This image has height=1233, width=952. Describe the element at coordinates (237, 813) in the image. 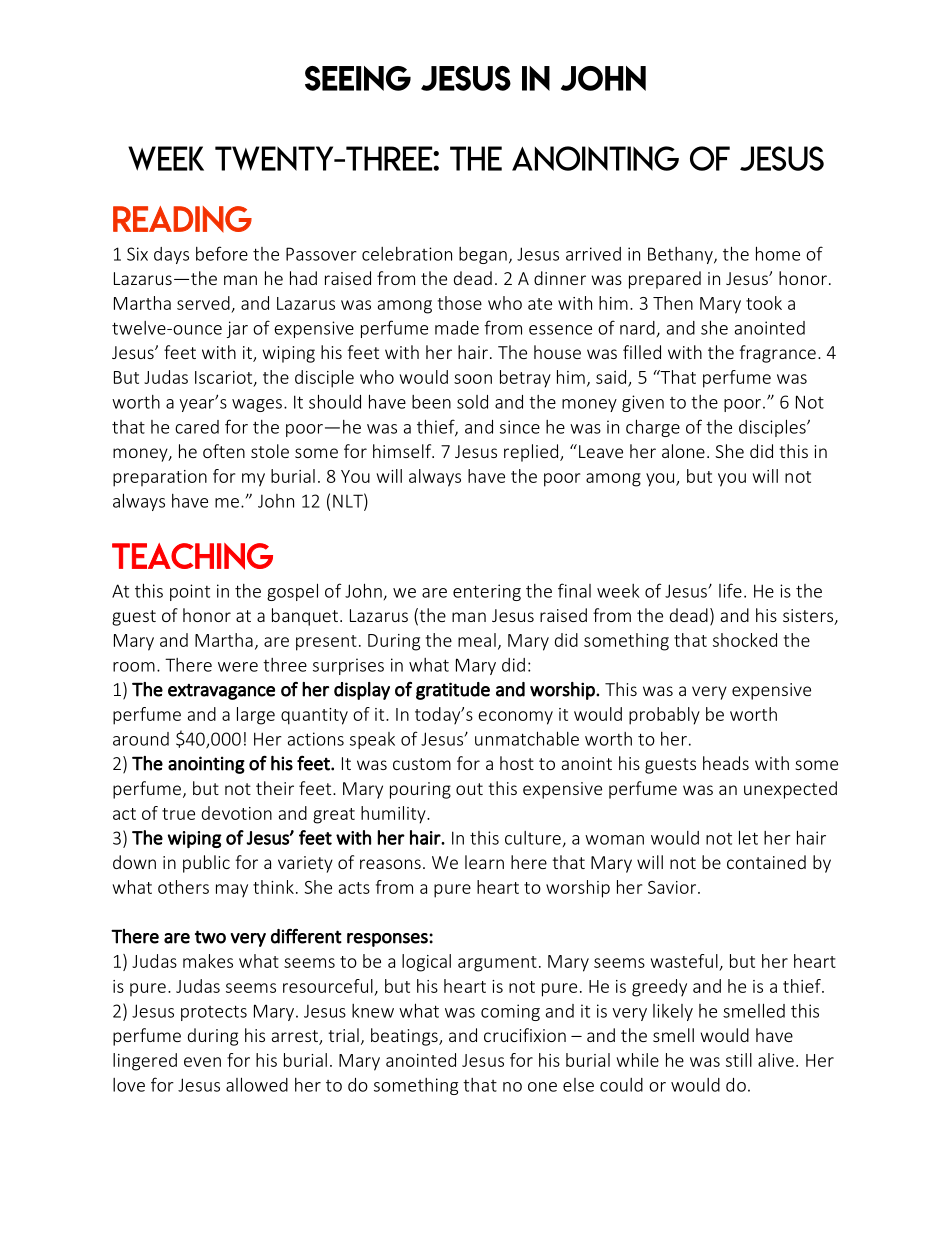

I see `devotion` at that location.
